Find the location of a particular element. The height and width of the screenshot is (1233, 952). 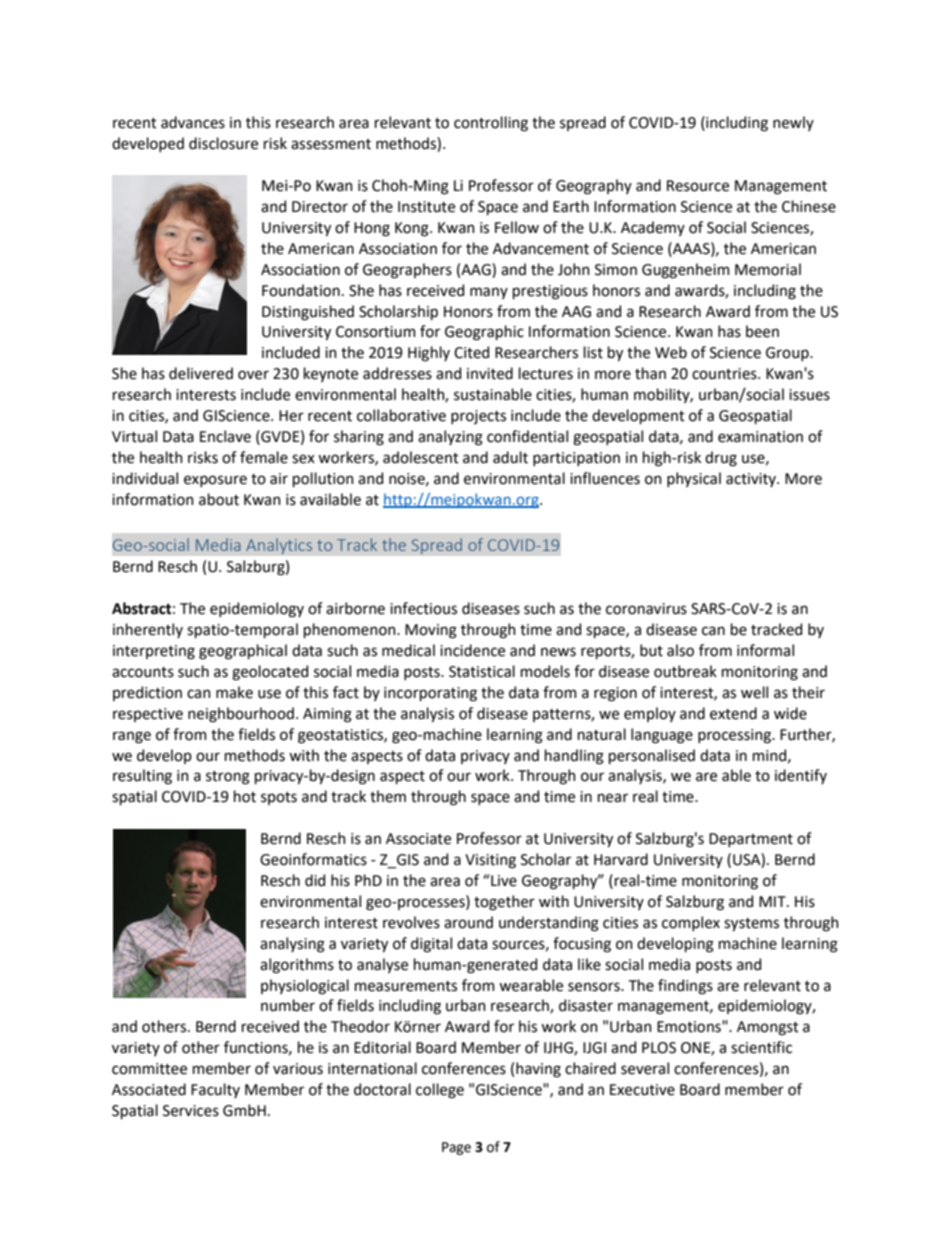

disclosure is located at coordinates (223, 143).
